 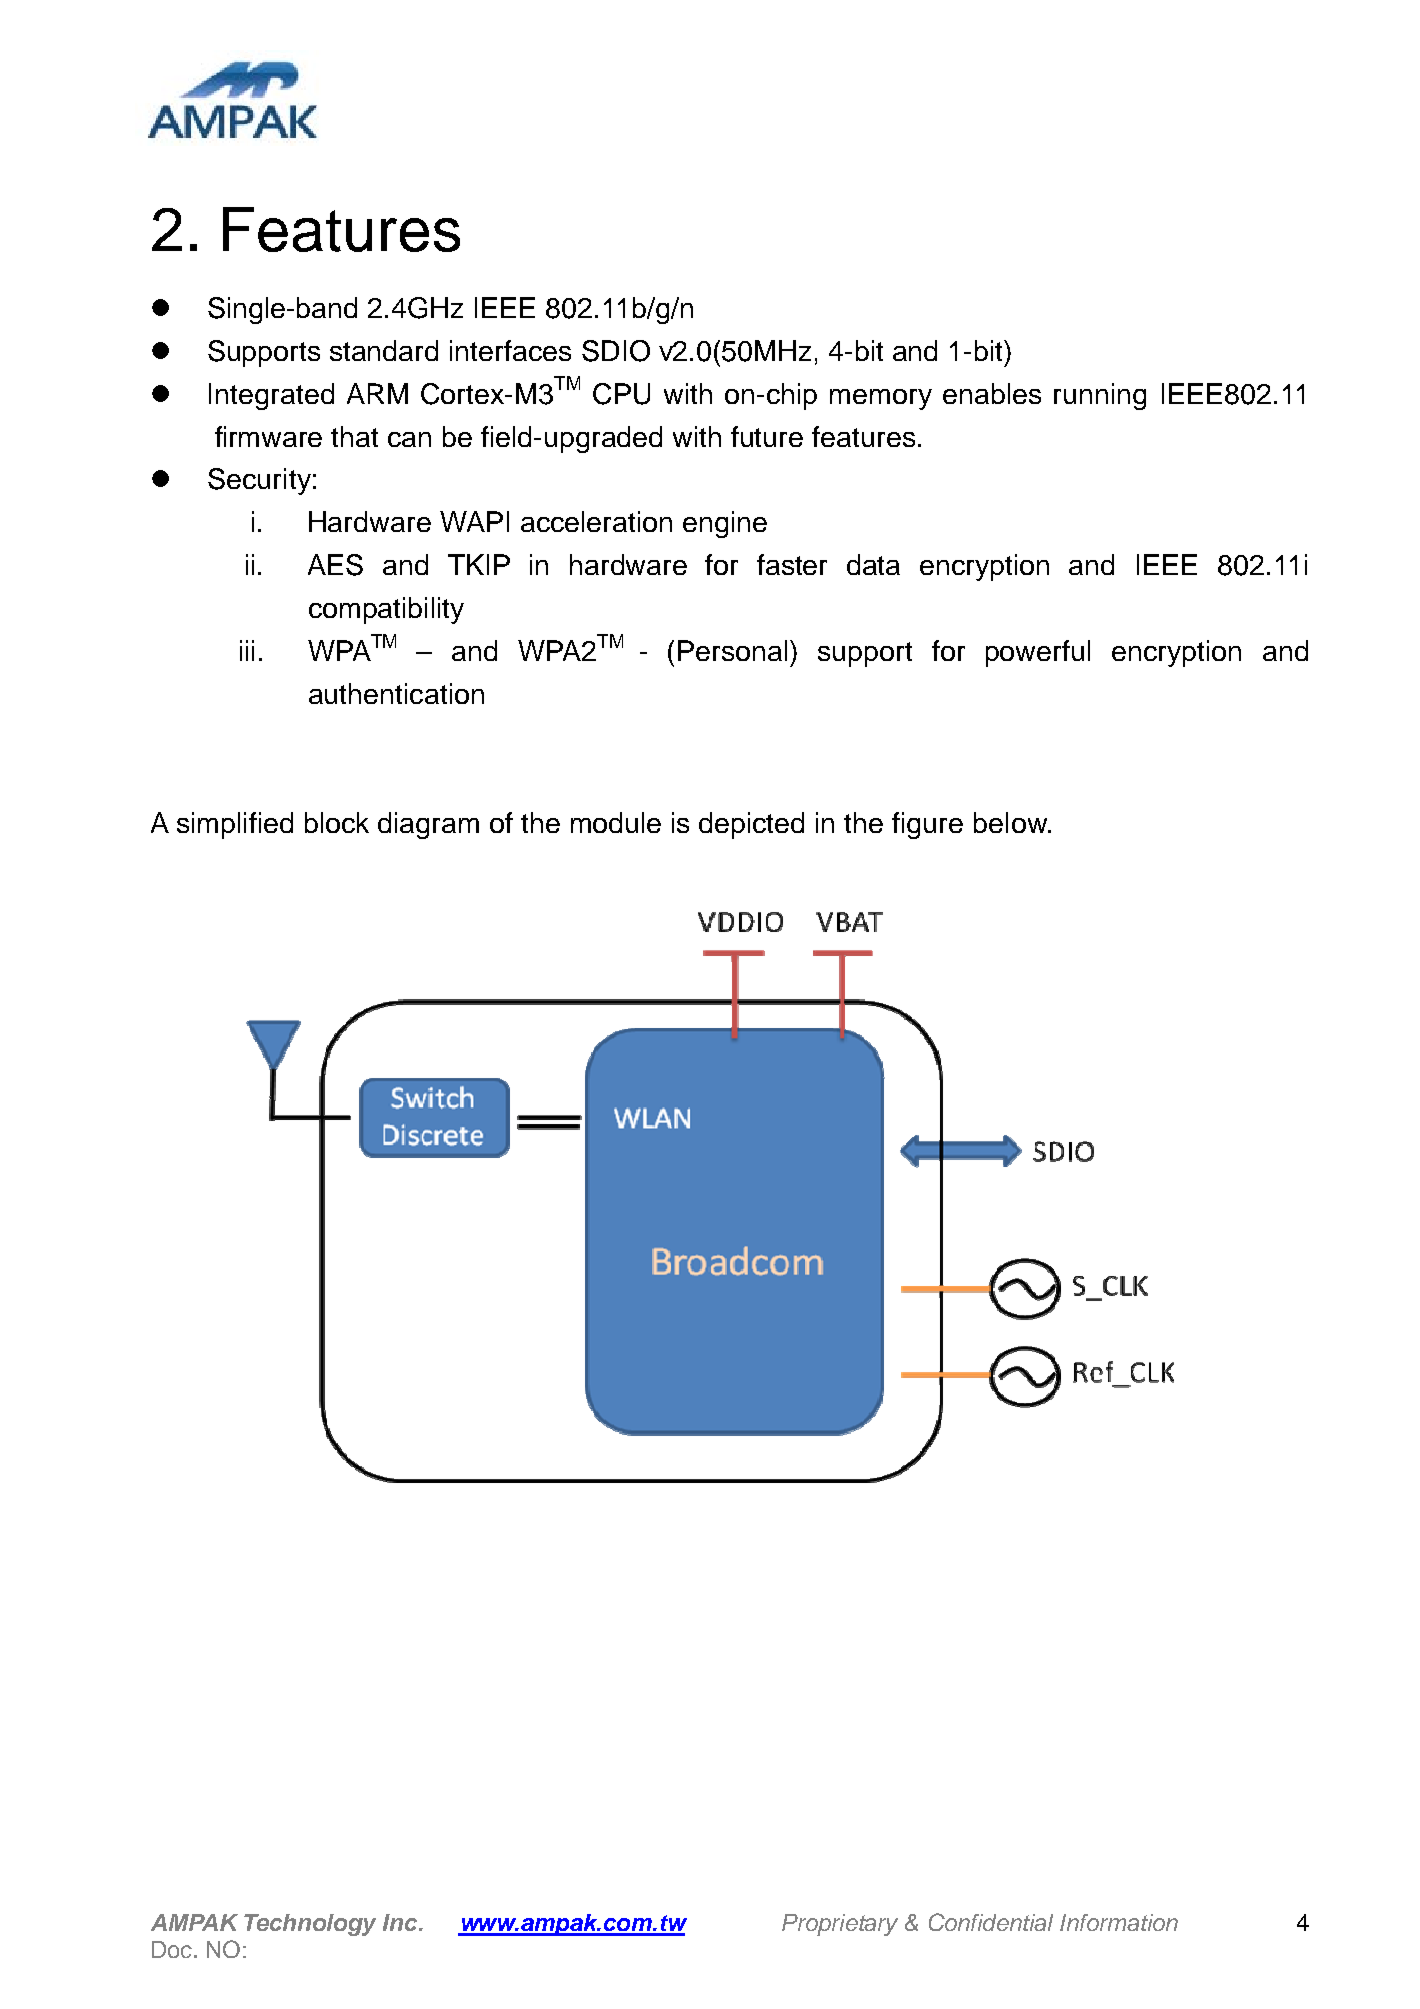 I want to click on simplified, so click(x=235, y=825).
